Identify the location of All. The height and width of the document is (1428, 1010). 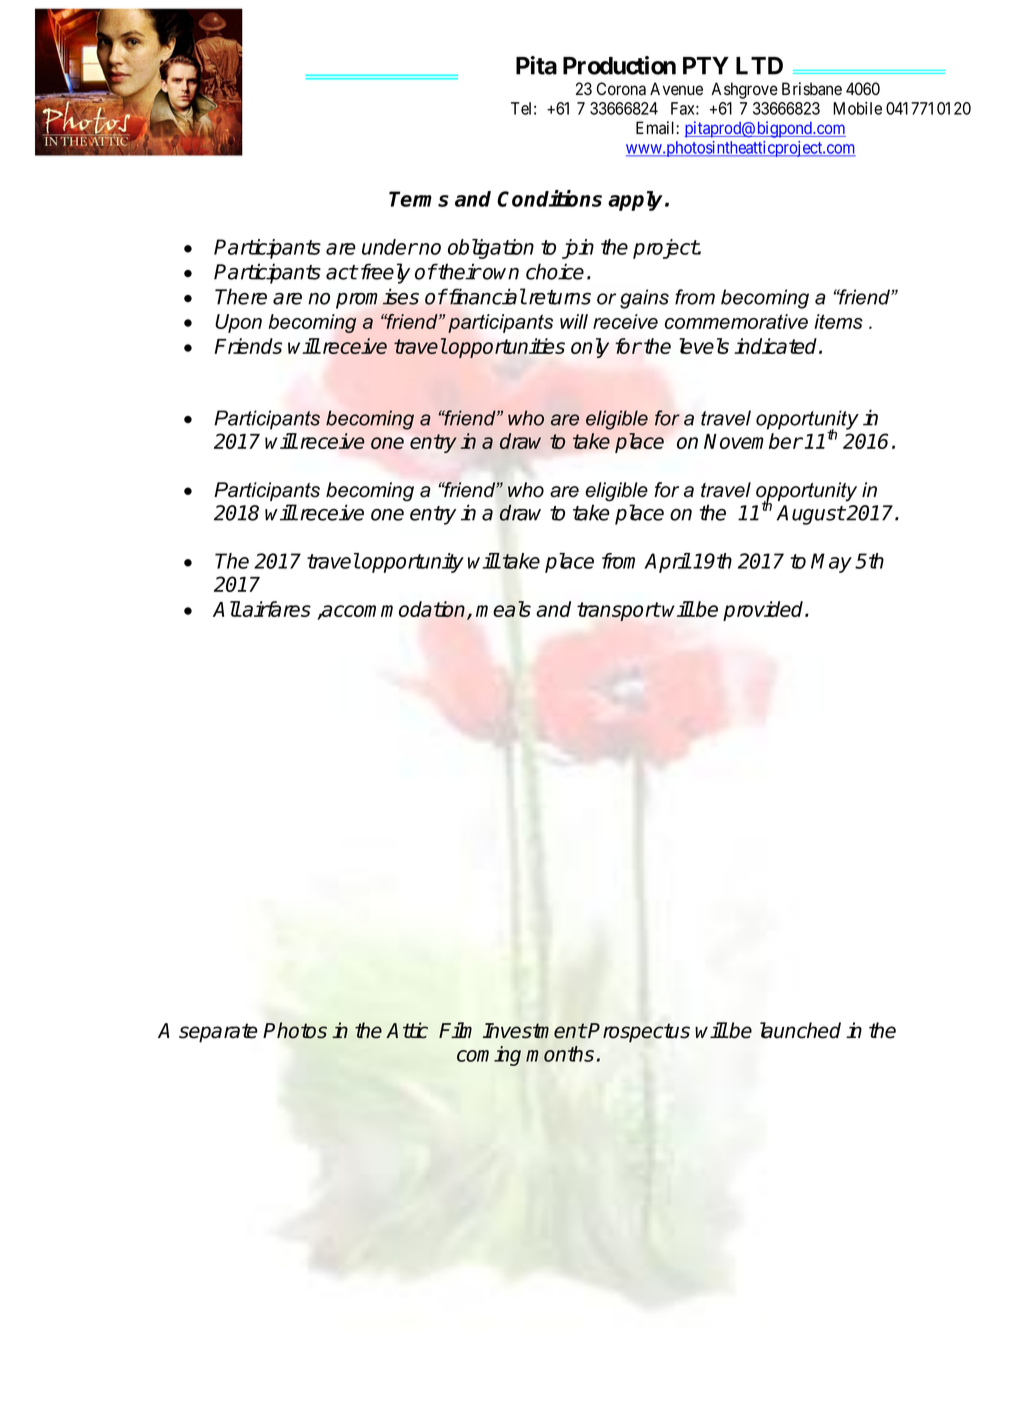
(227, 609).
